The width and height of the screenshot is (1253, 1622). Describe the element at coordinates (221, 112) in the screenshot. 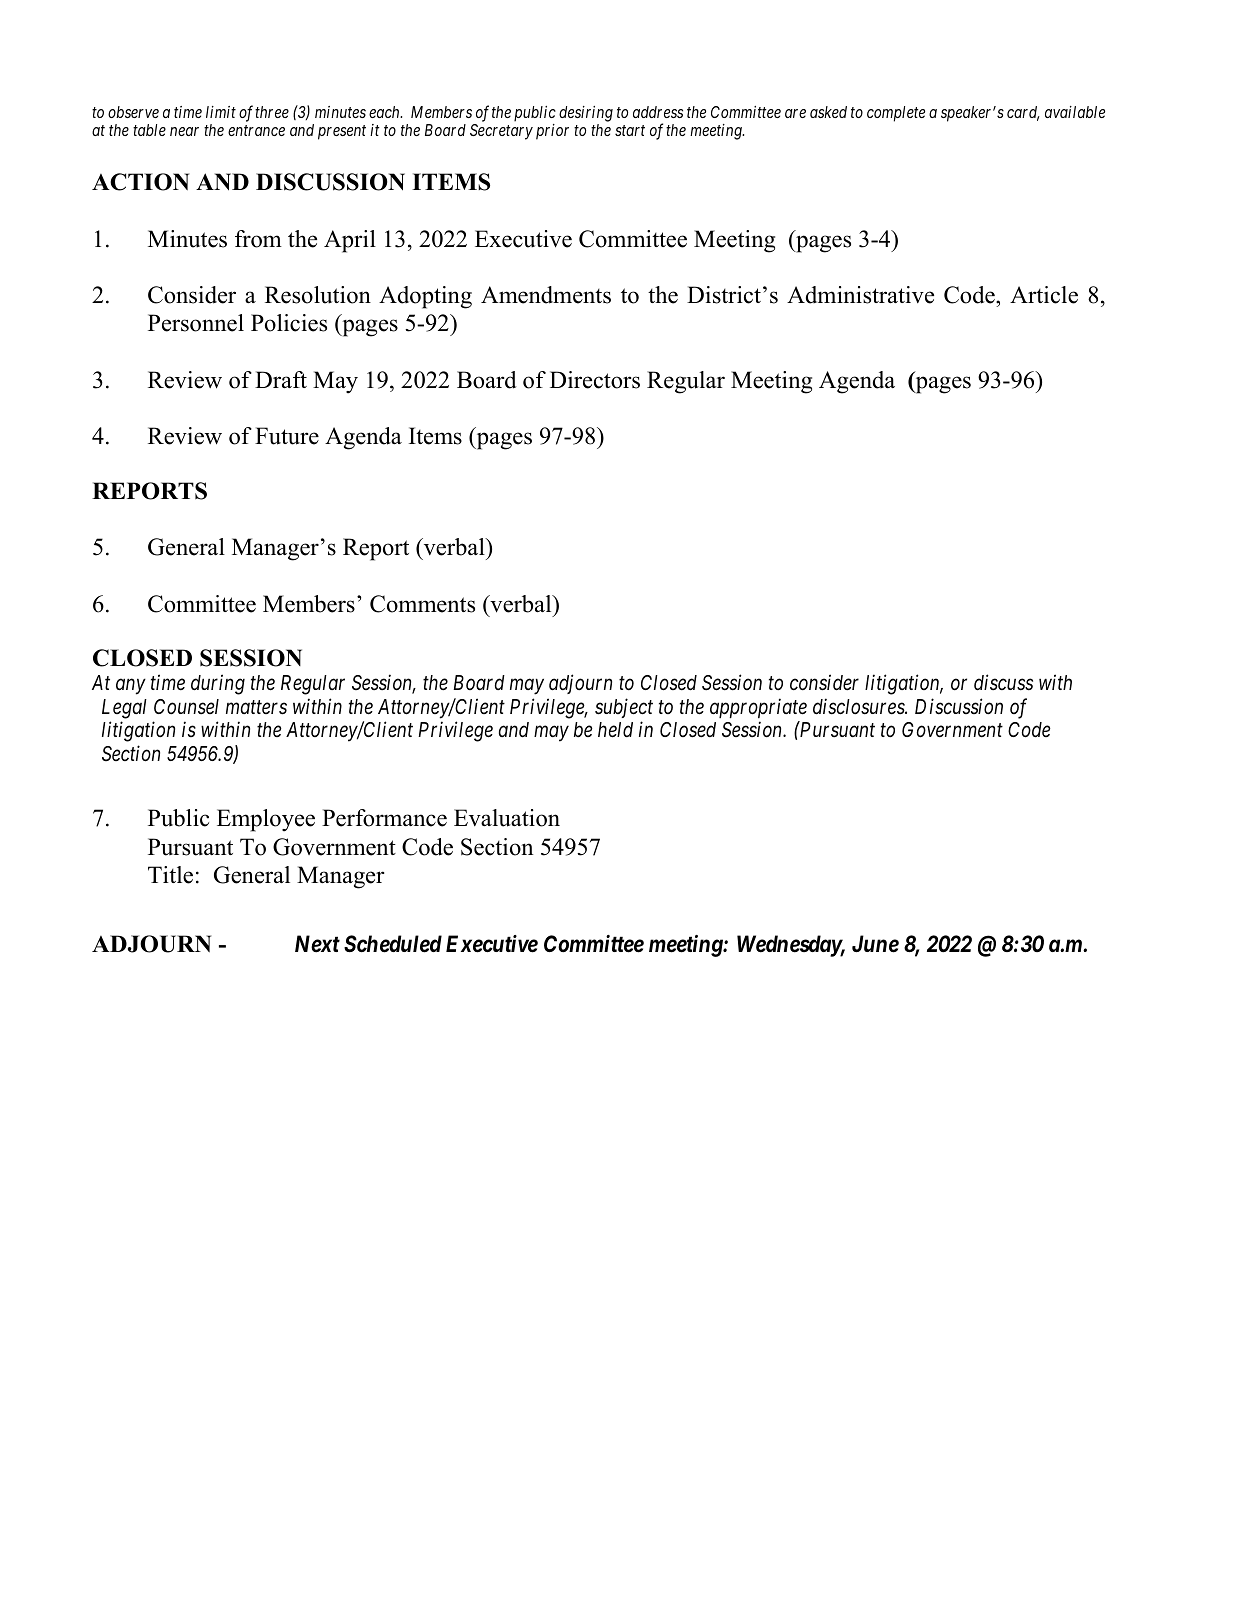

I see `limit` at that location.
